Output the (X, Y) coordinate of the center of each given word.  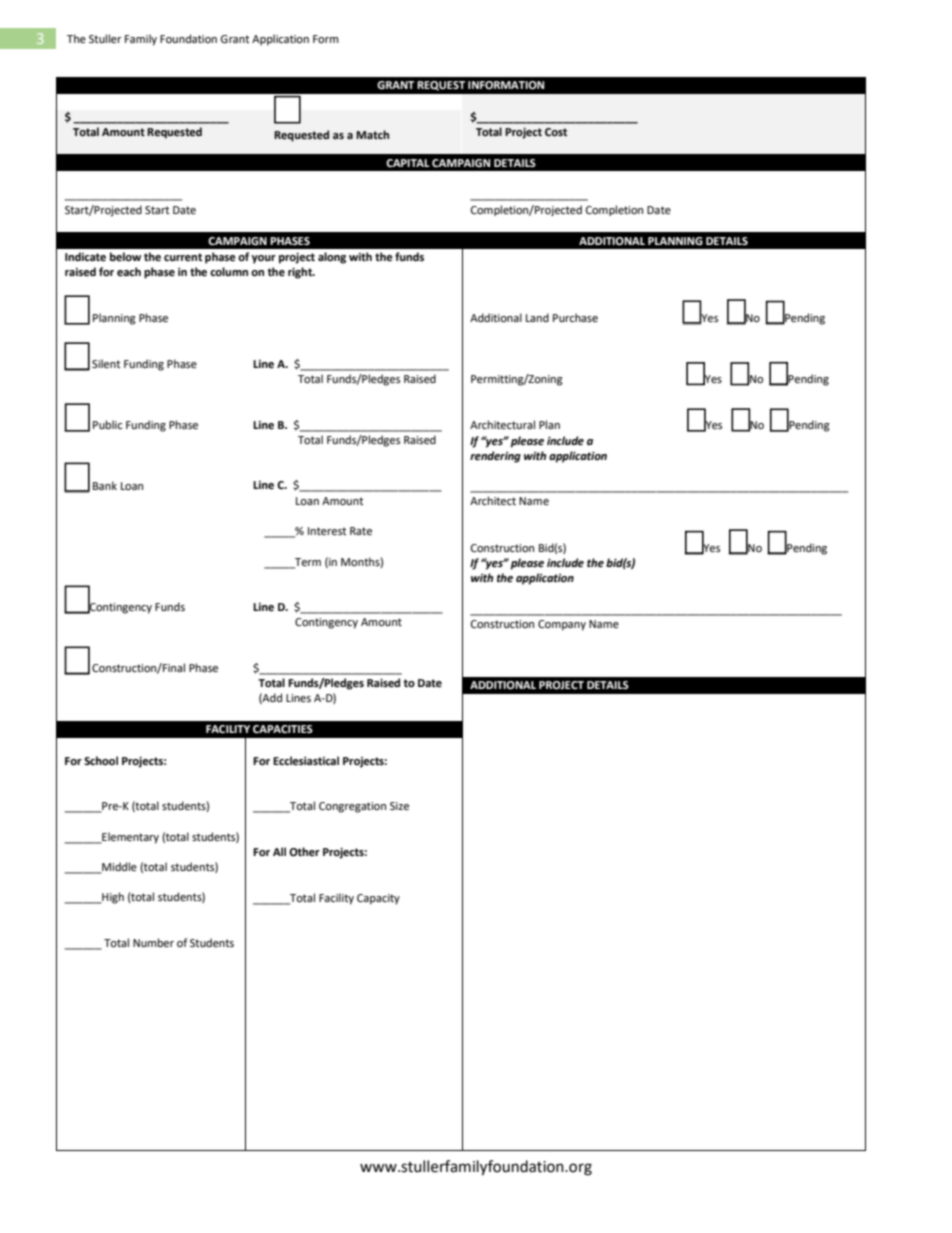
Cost (556, 132)
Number (153, 943)
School (101, 761)
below (125, 257)
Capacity (378, 899)
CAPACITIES (283, 729)
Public (107, 424)
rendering (495, 457)
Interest (327, 531)
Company (562, 625)
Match (372, 134)
